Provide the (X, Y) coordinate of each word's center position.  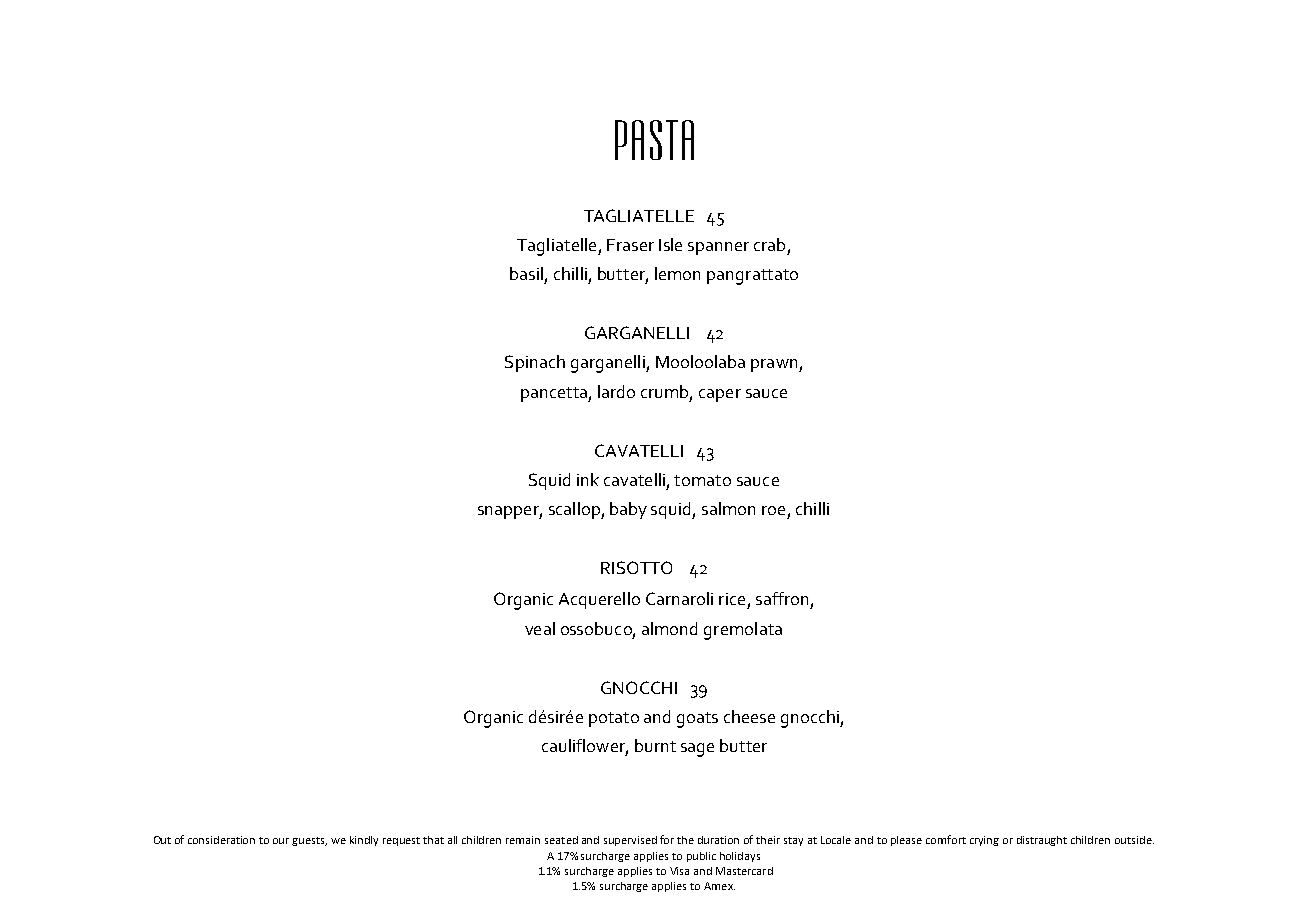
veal (540, 628)
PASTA (654, 140)
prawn (775, 365)
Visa (679, 871)
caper (720, 395)
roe (773, 510)
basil (526, 273)
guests (309, 841)
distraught (1042, 841)
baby (628, 510)
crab (769, 244)
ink (588, 479)
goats (697, 720)
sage (697, 750)
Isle (670, 244)
